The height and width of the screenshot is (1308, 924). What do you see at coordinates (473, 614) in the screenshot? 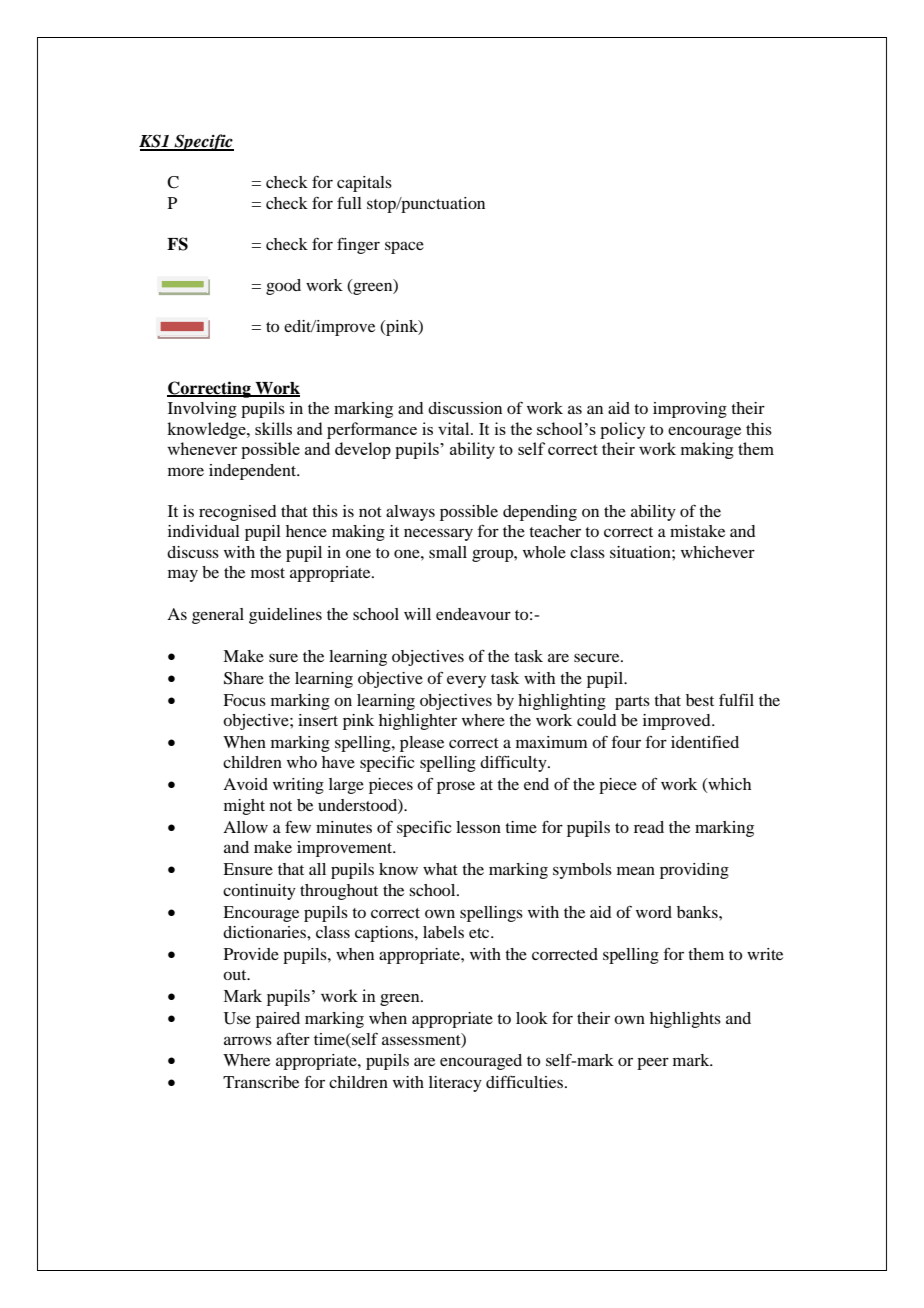
I see `endeavour` at bounding box center [473, 614].
